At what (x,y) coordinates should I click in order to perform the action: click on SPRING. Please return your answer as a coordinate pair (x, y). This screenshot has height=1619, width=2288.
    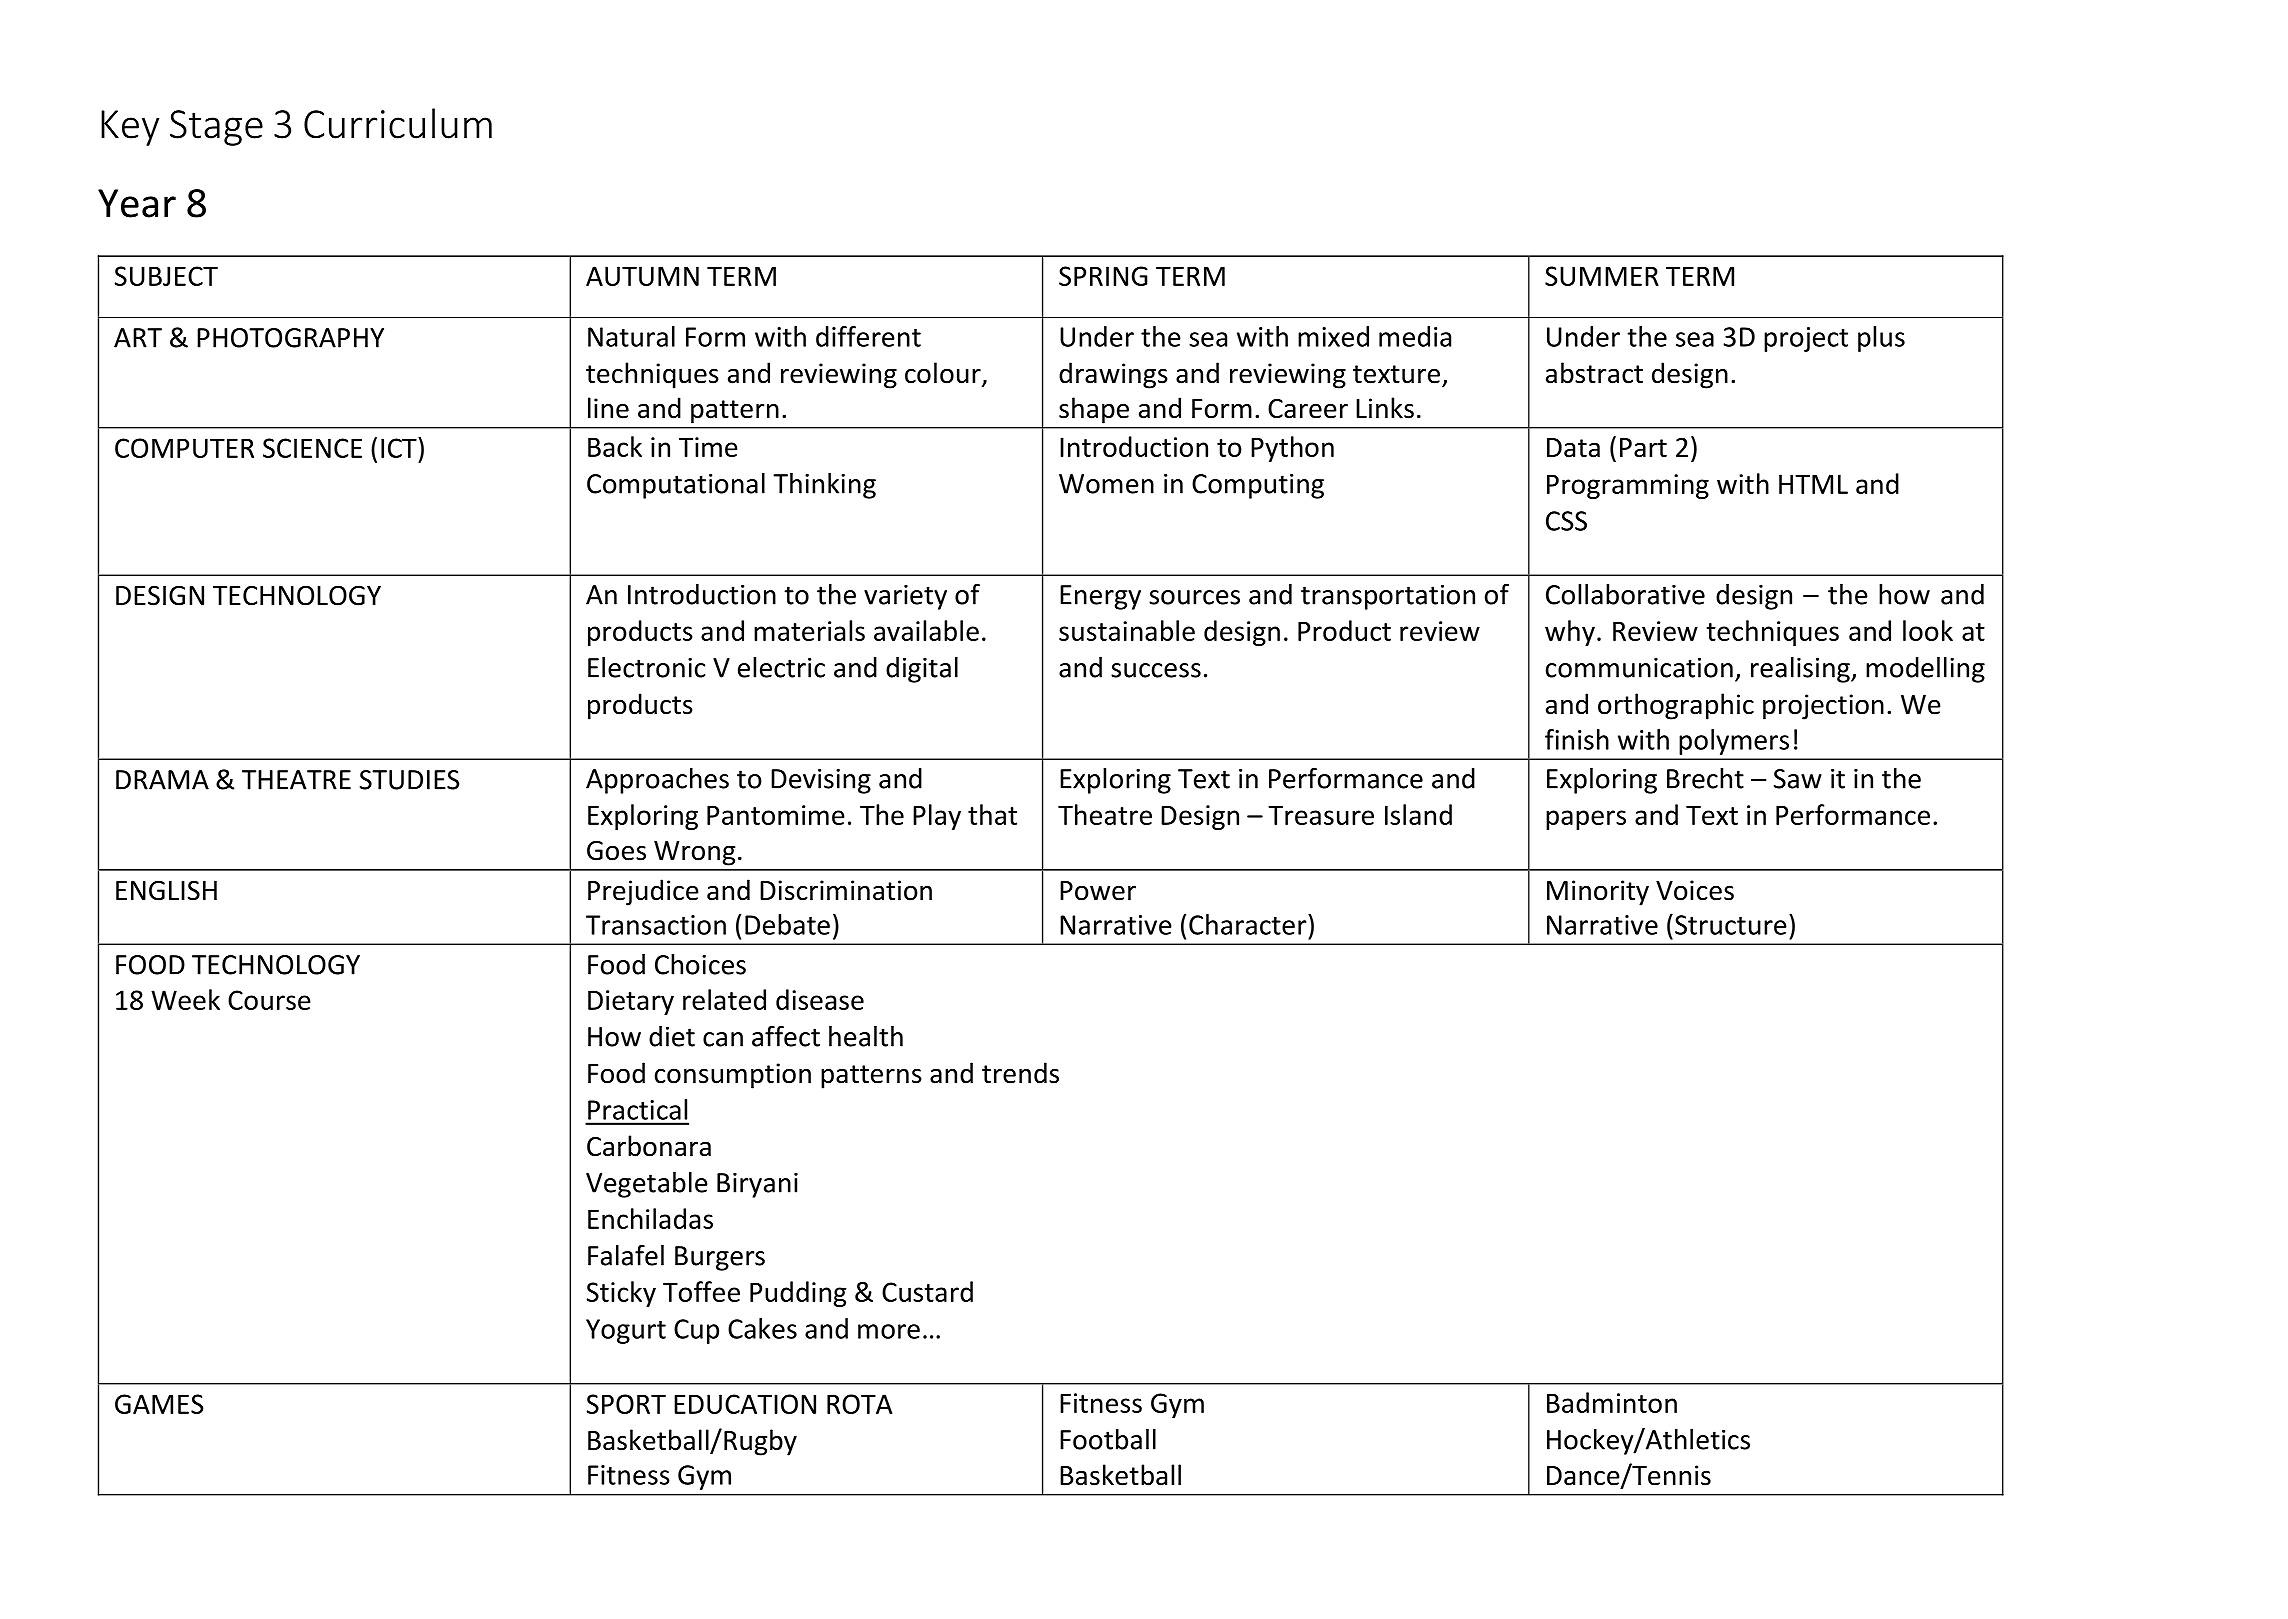
    Looking at the image, I should click on (1103, 276).
